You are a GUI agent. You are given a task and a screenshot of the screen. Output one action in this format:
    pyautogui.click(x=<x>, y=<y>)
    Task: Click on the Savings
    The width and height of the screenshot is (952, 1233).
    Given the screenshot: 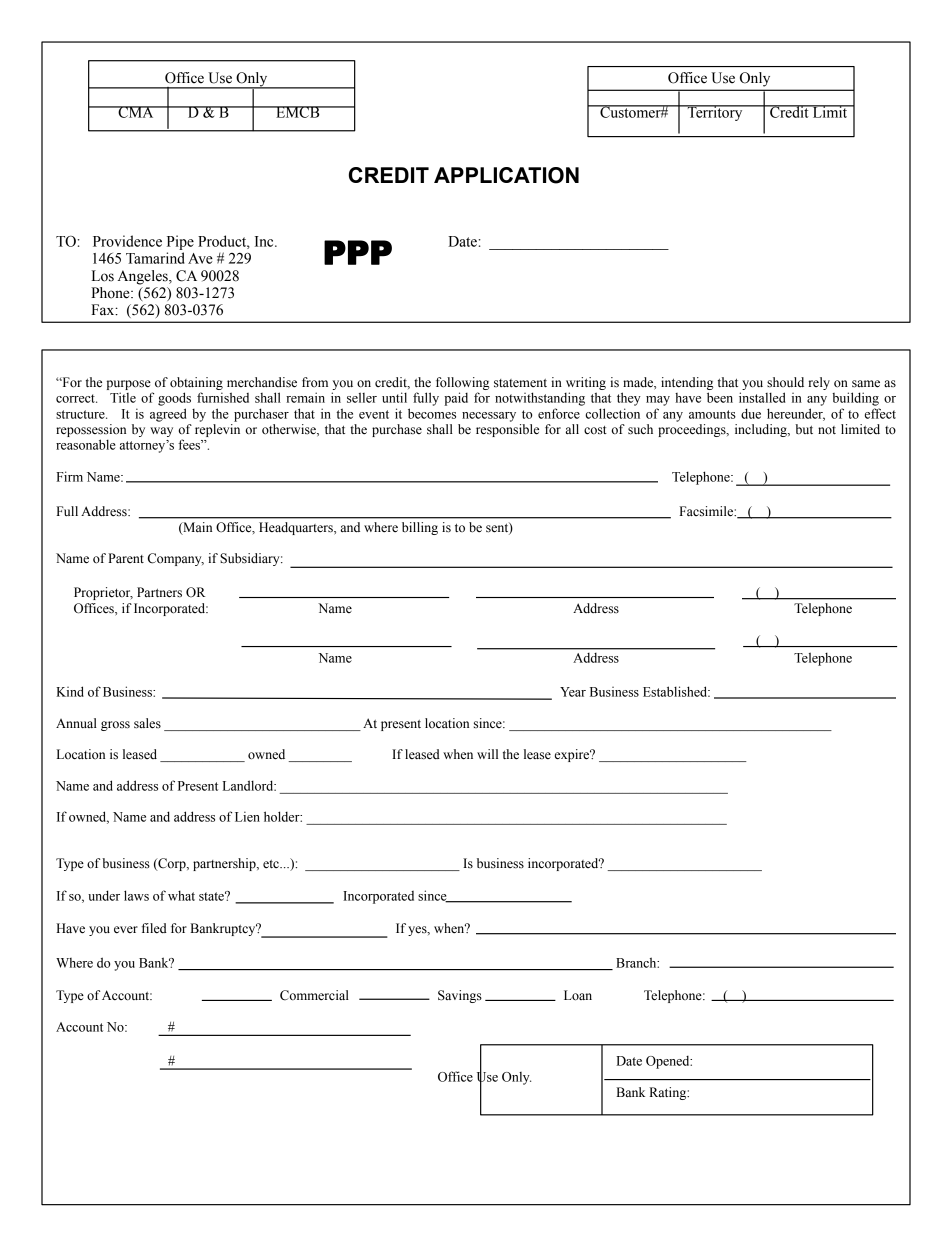 What is the action you would take?
    pyautogui.click(x=460, y=996)
